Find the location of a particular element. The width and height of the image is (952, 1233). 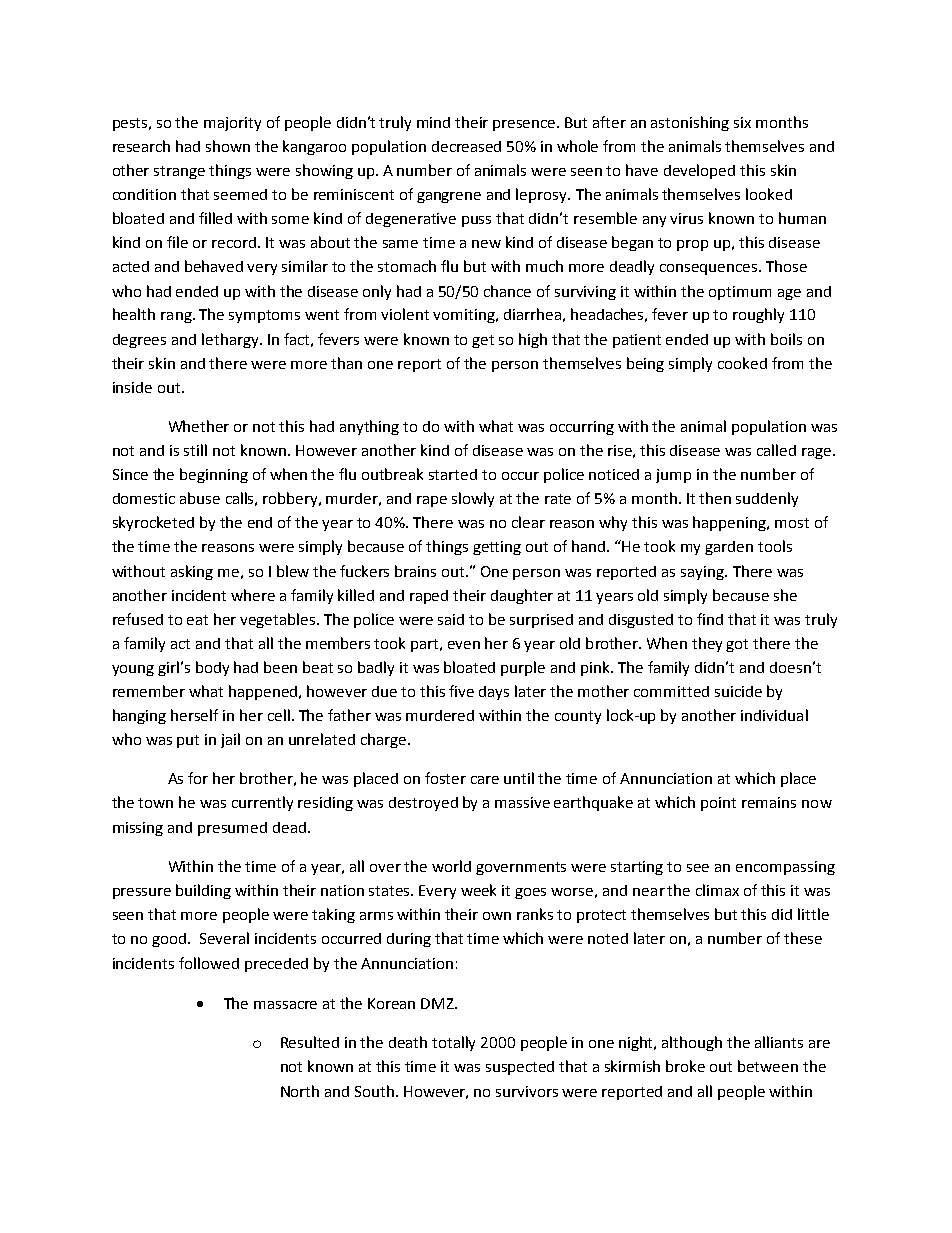

six is located at coordinates (742, 122).
